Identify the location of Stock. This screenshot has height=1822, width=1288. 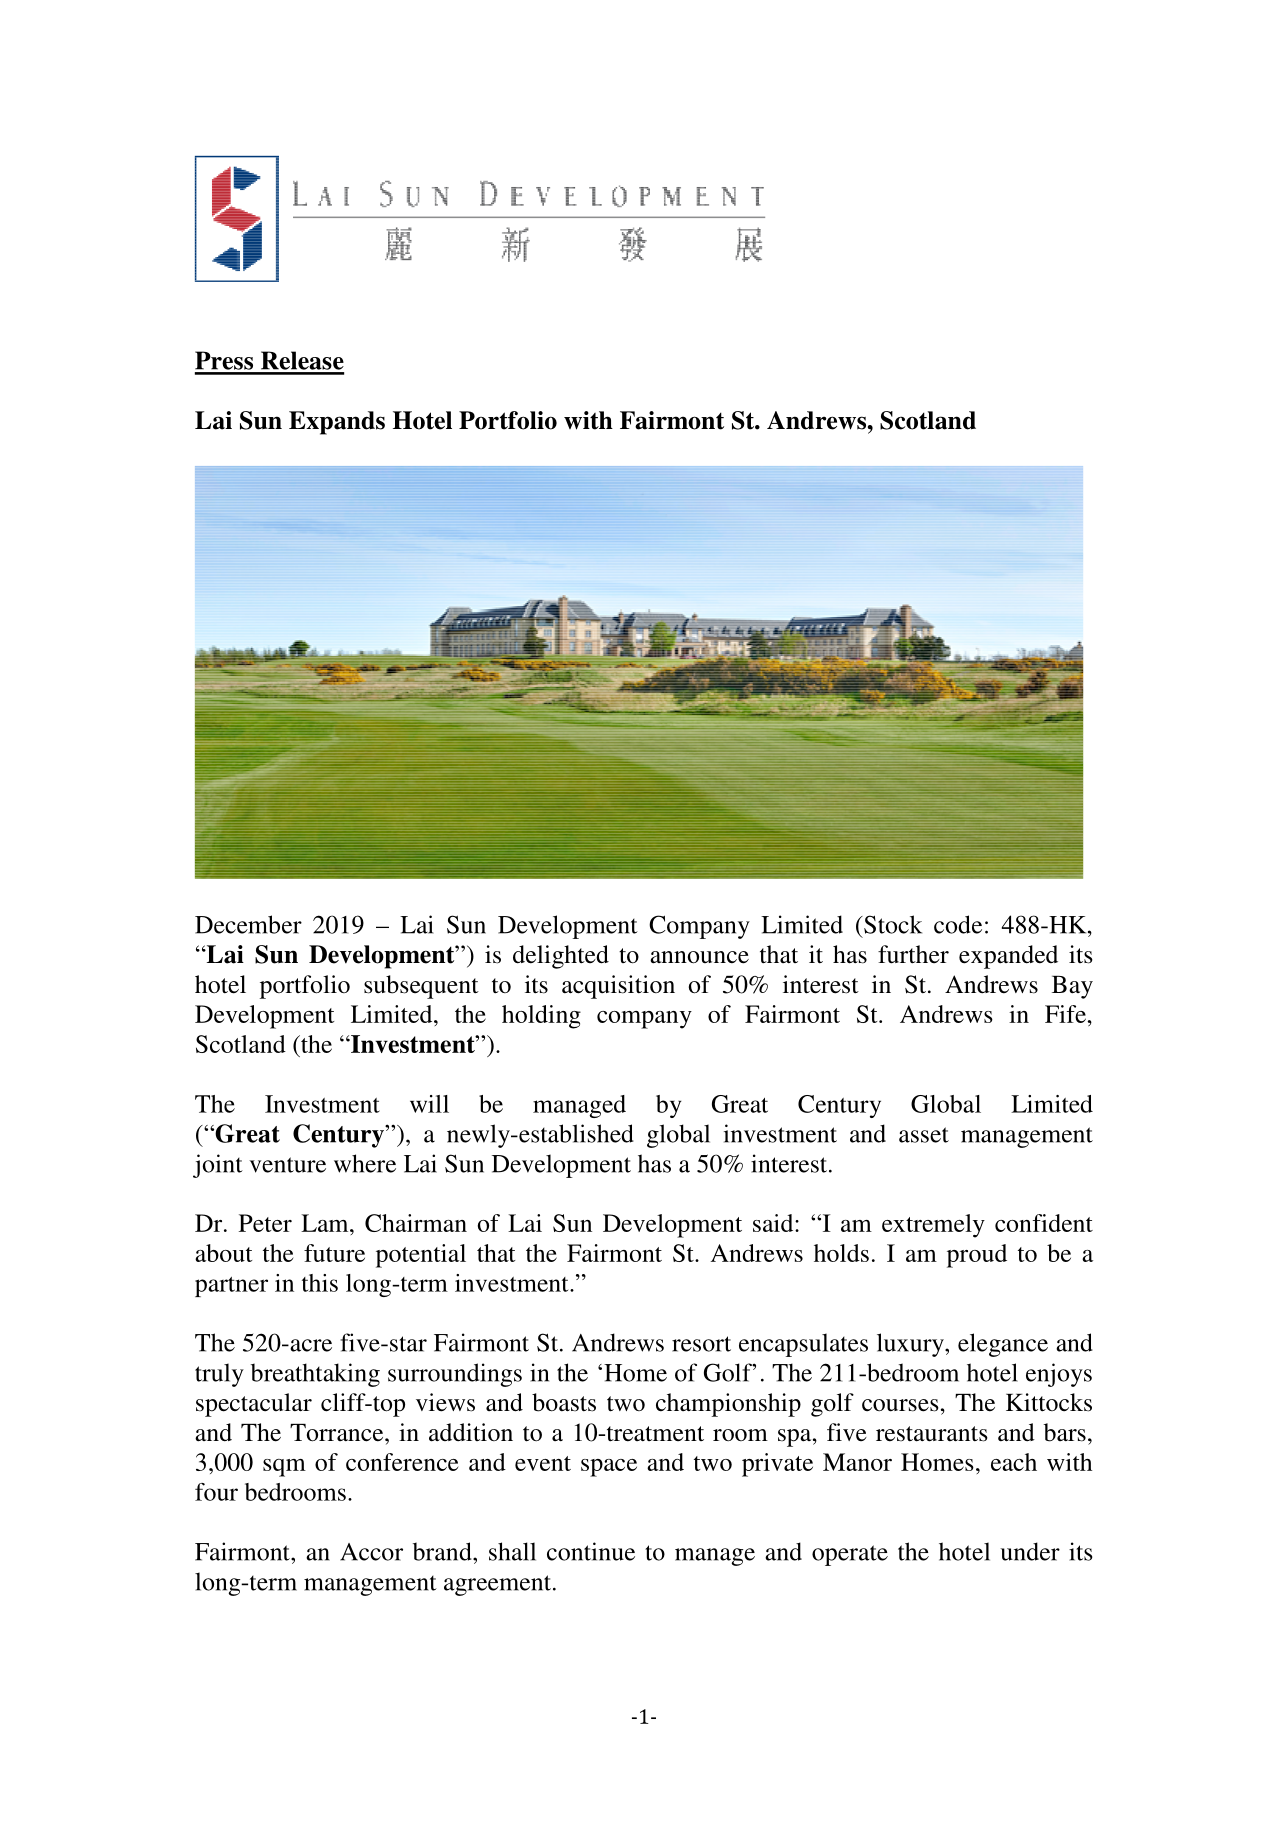
(892, 924).
